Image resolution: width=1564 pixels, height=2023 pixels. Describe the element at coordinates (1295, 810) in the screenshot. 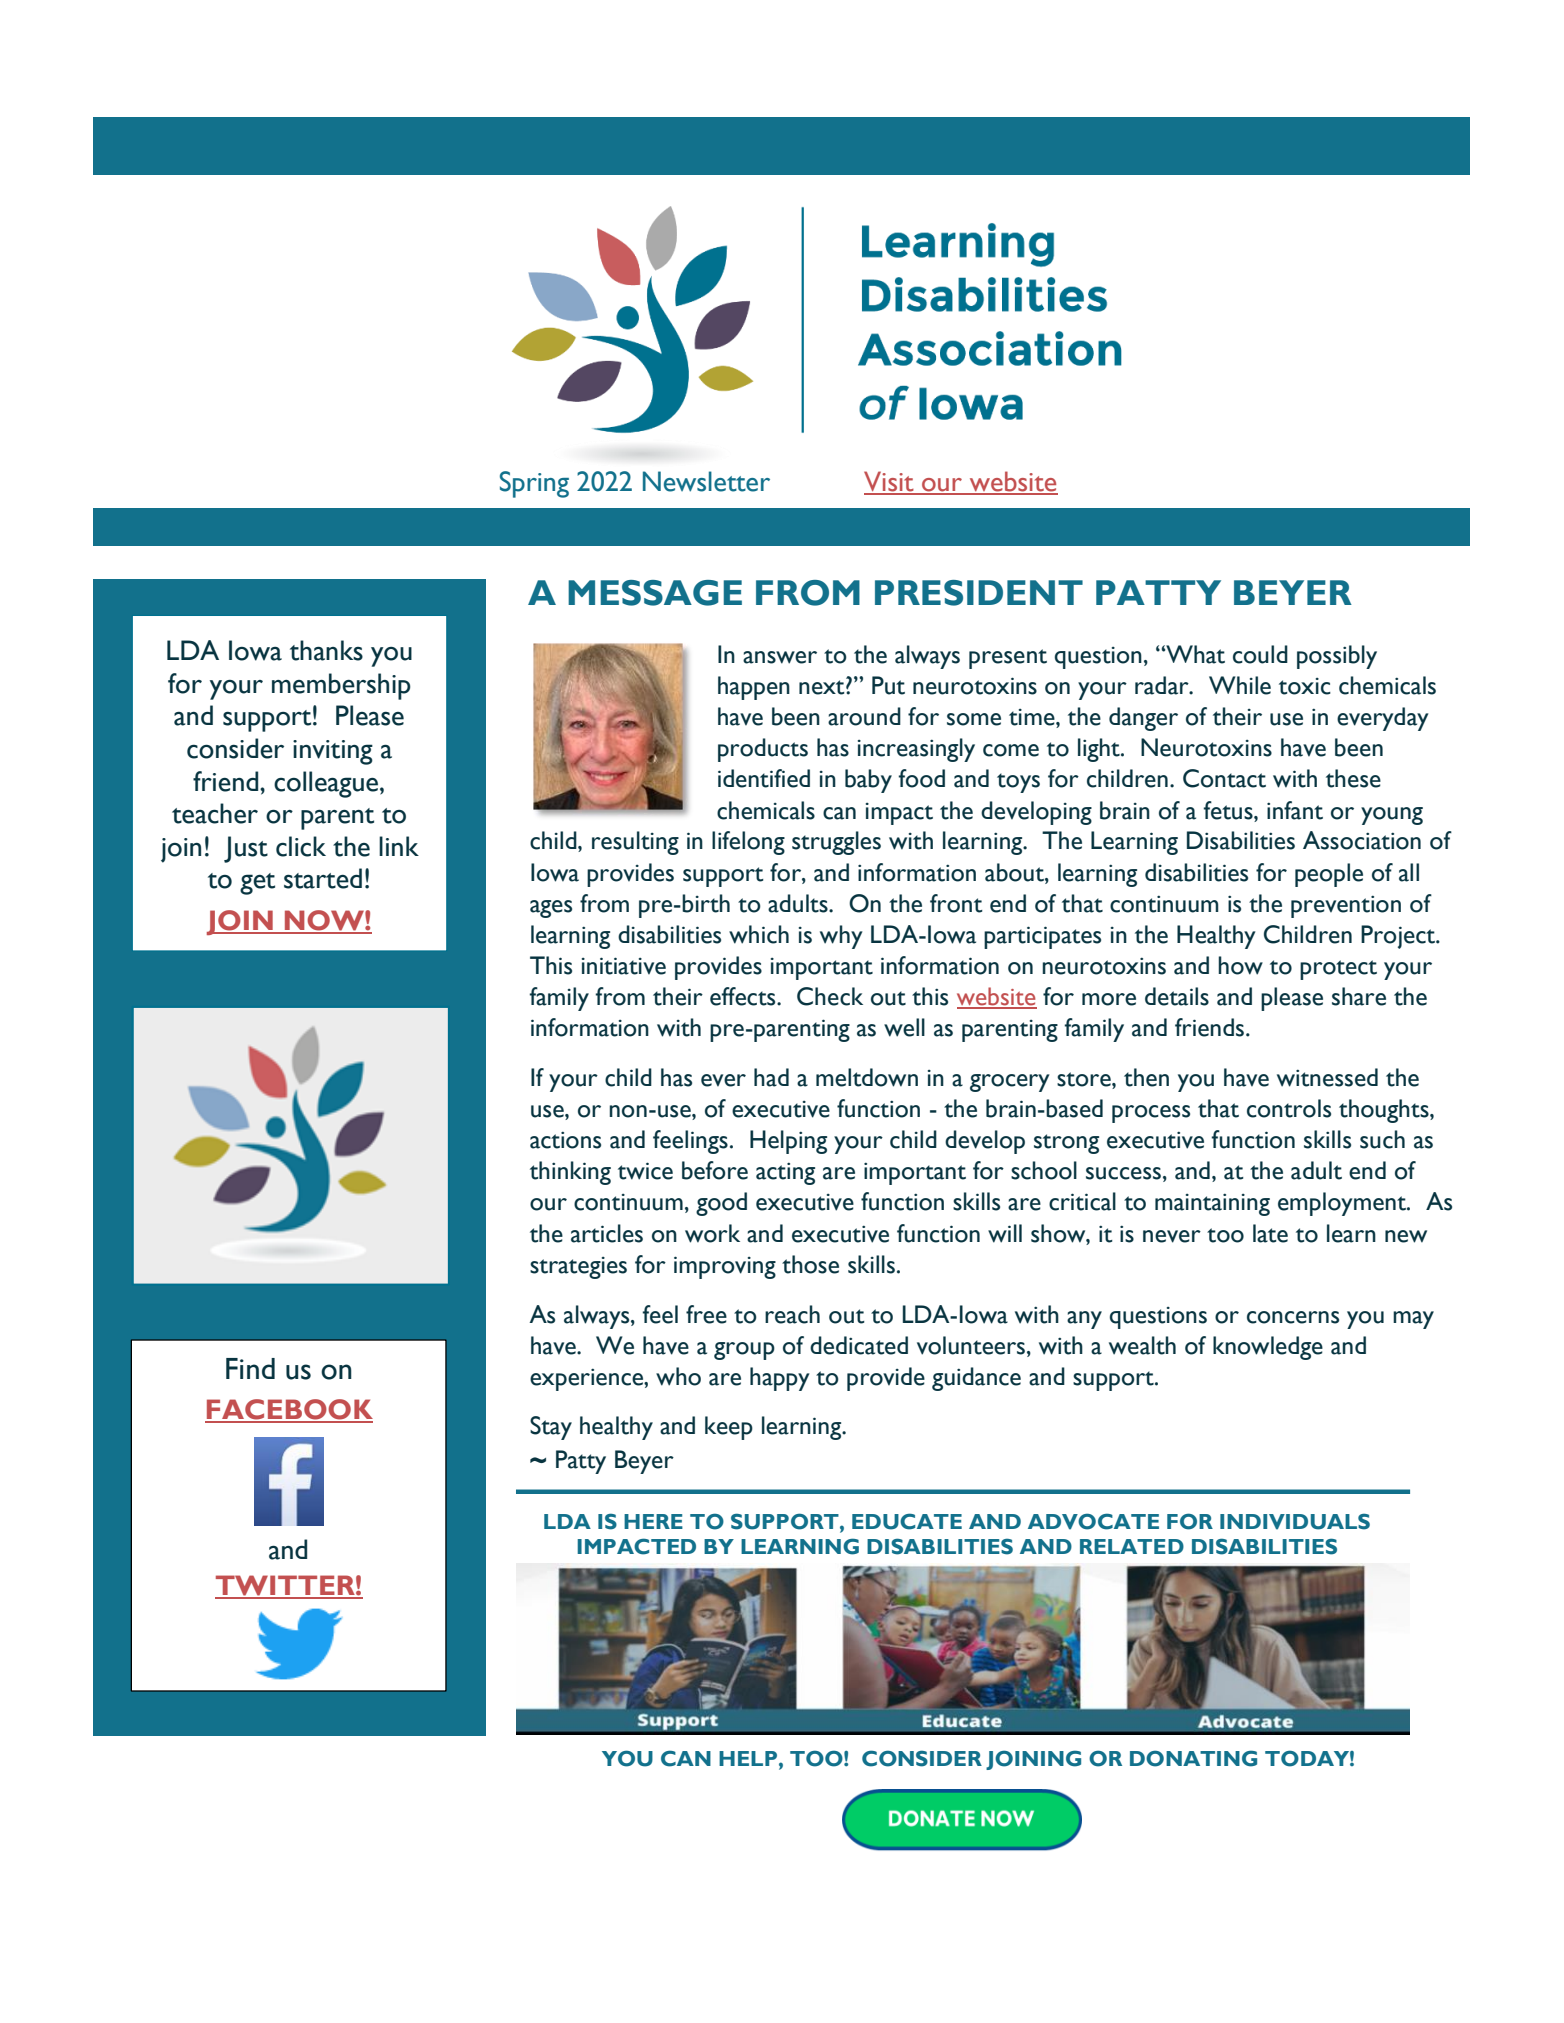

I see `infant` at that location.
